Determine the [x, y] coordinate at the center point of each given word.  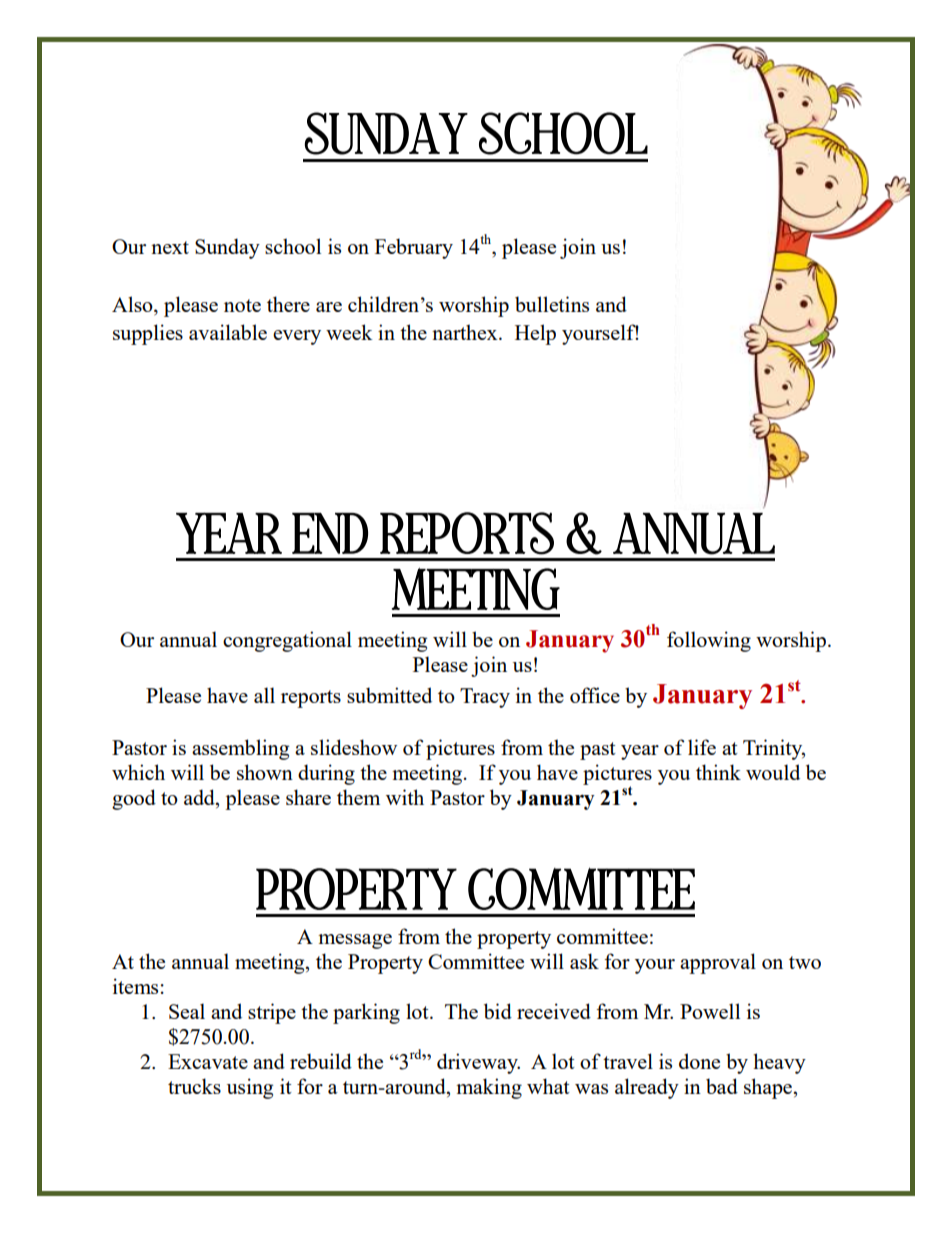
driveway [478, 1063]
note [242, 305]
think [718, 772]
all [264, 695]
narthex [466, 332]
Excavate [208, 1061]
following [709, 641]
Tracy [485, 698]
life [702, 747]
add [200, 797]
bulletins [552, 304]
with [405, 797]
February [414, 248]
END [330, 533]
